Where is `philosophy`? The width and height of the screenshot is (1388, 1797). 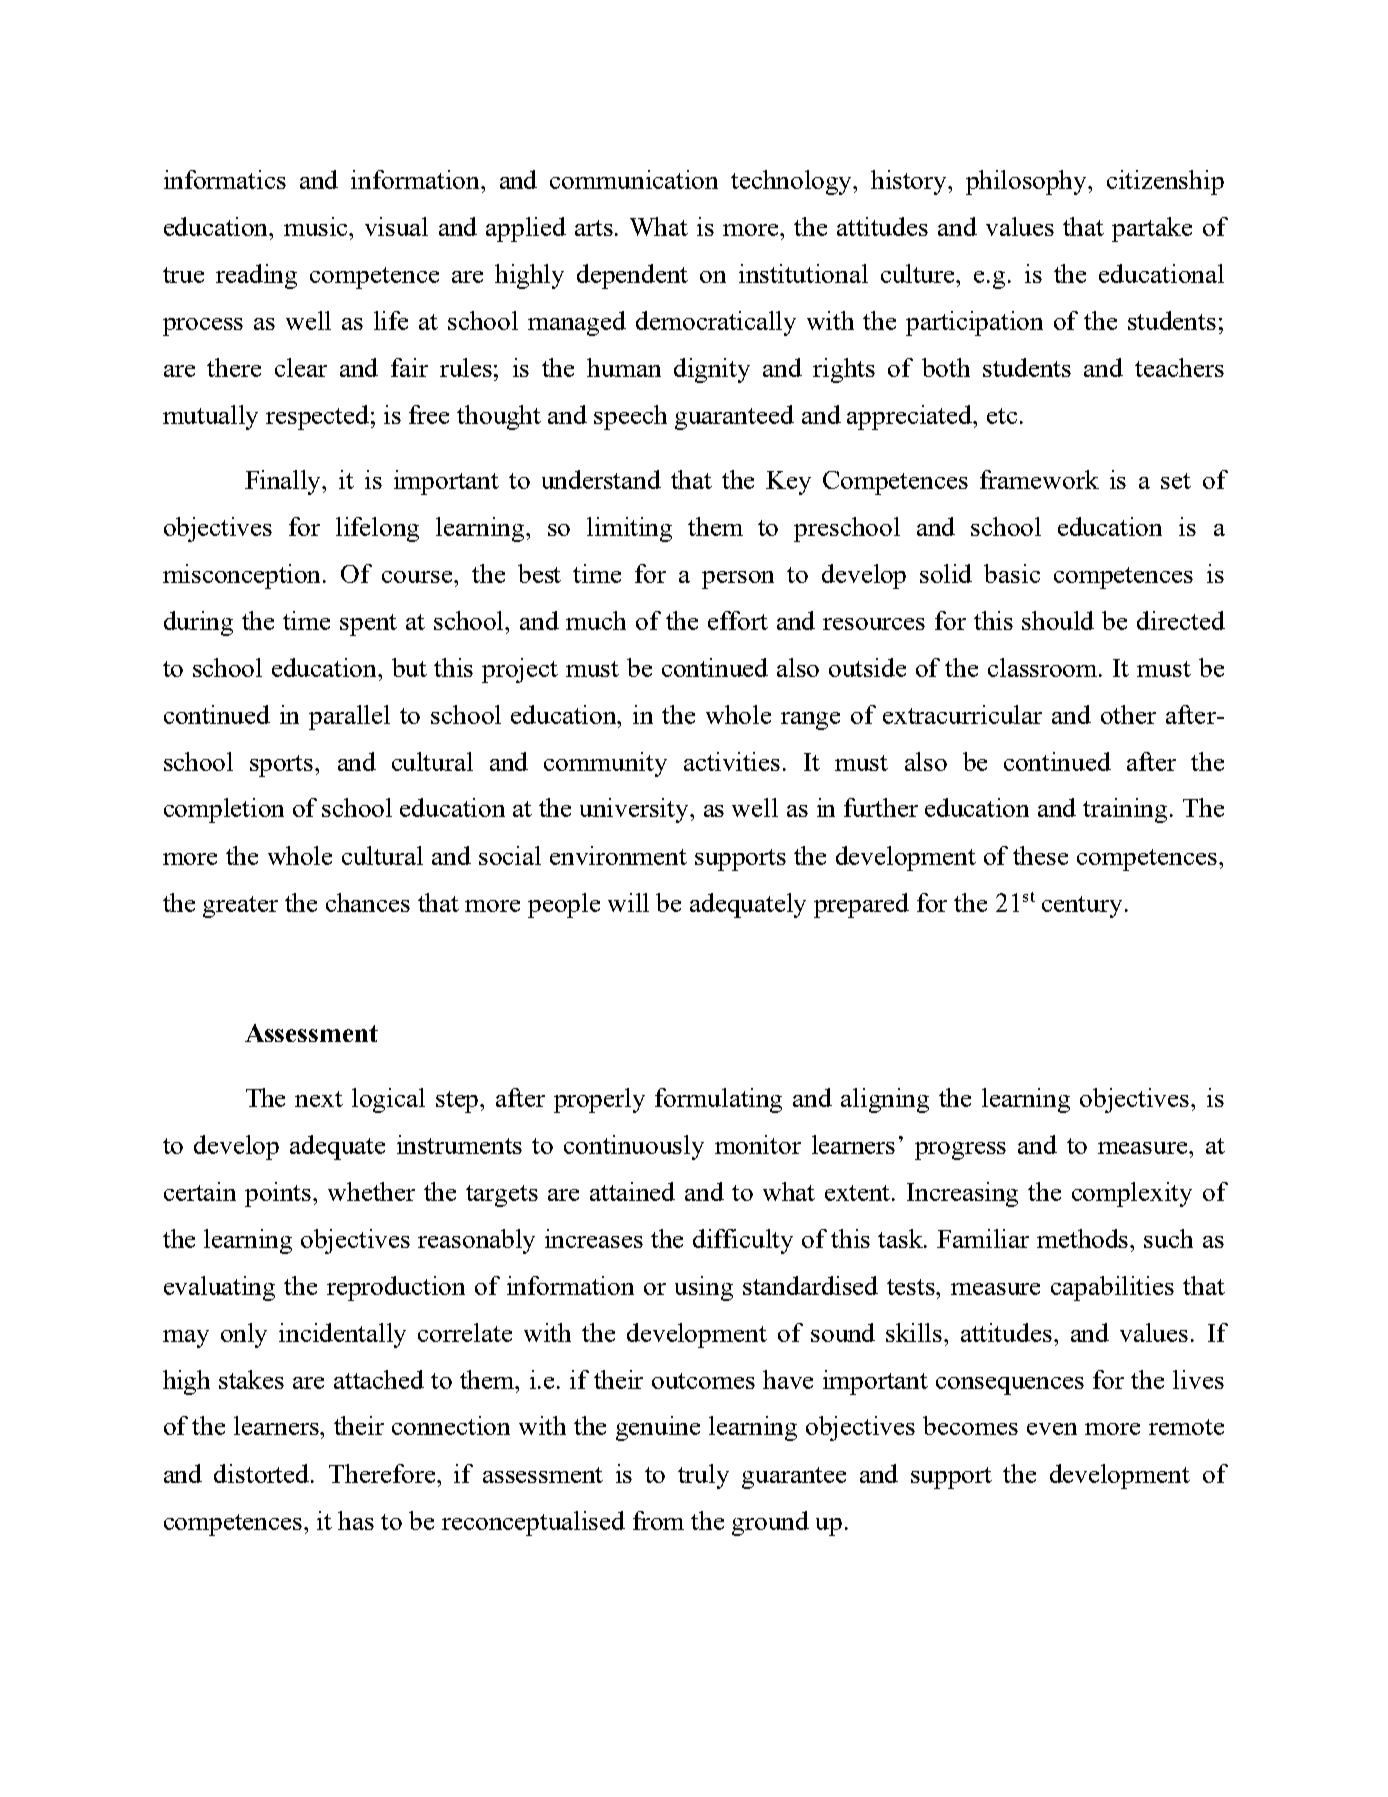 philosophy is located at coordinates (1028, 182).
